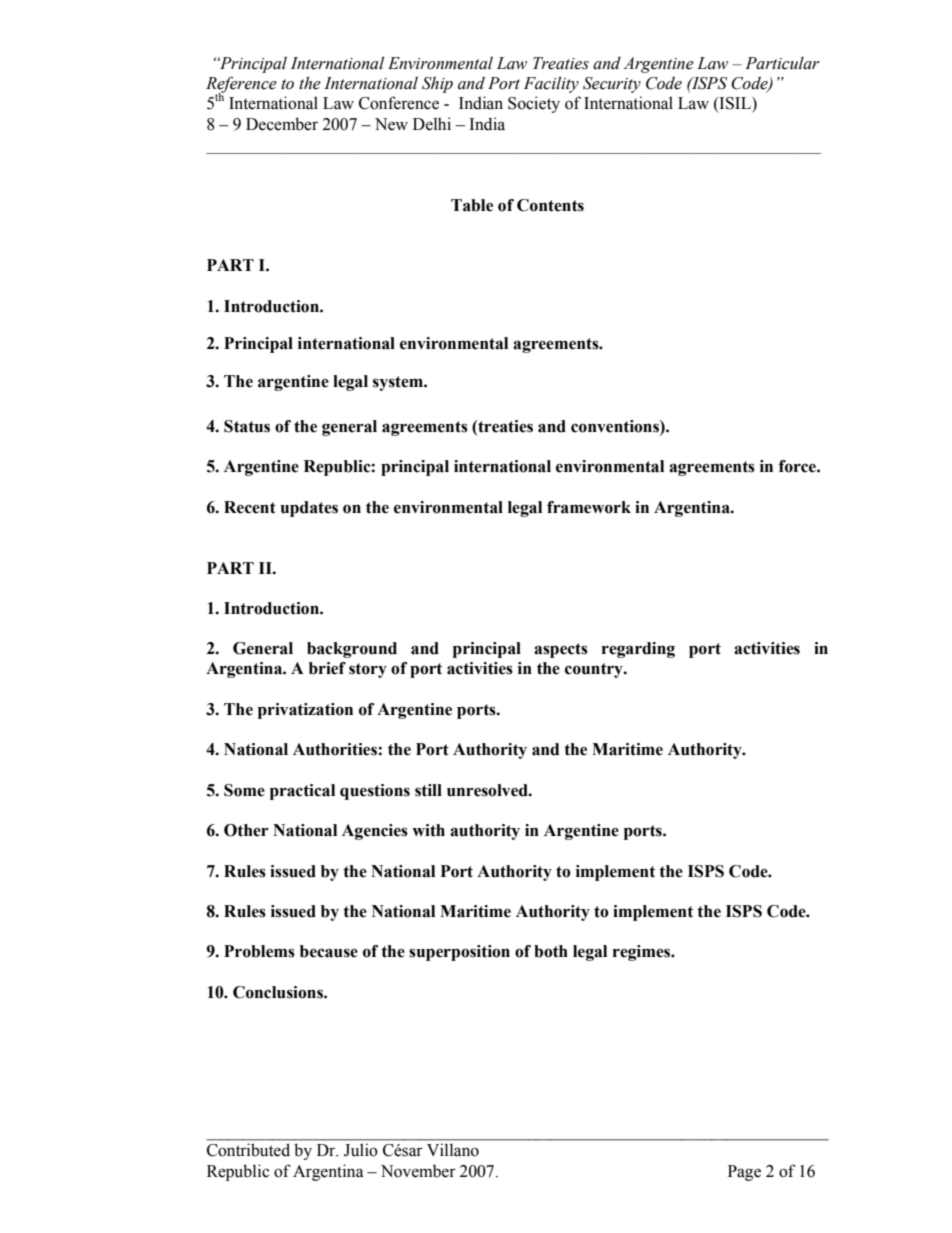  I want to click on Society, so click(534, 104).
